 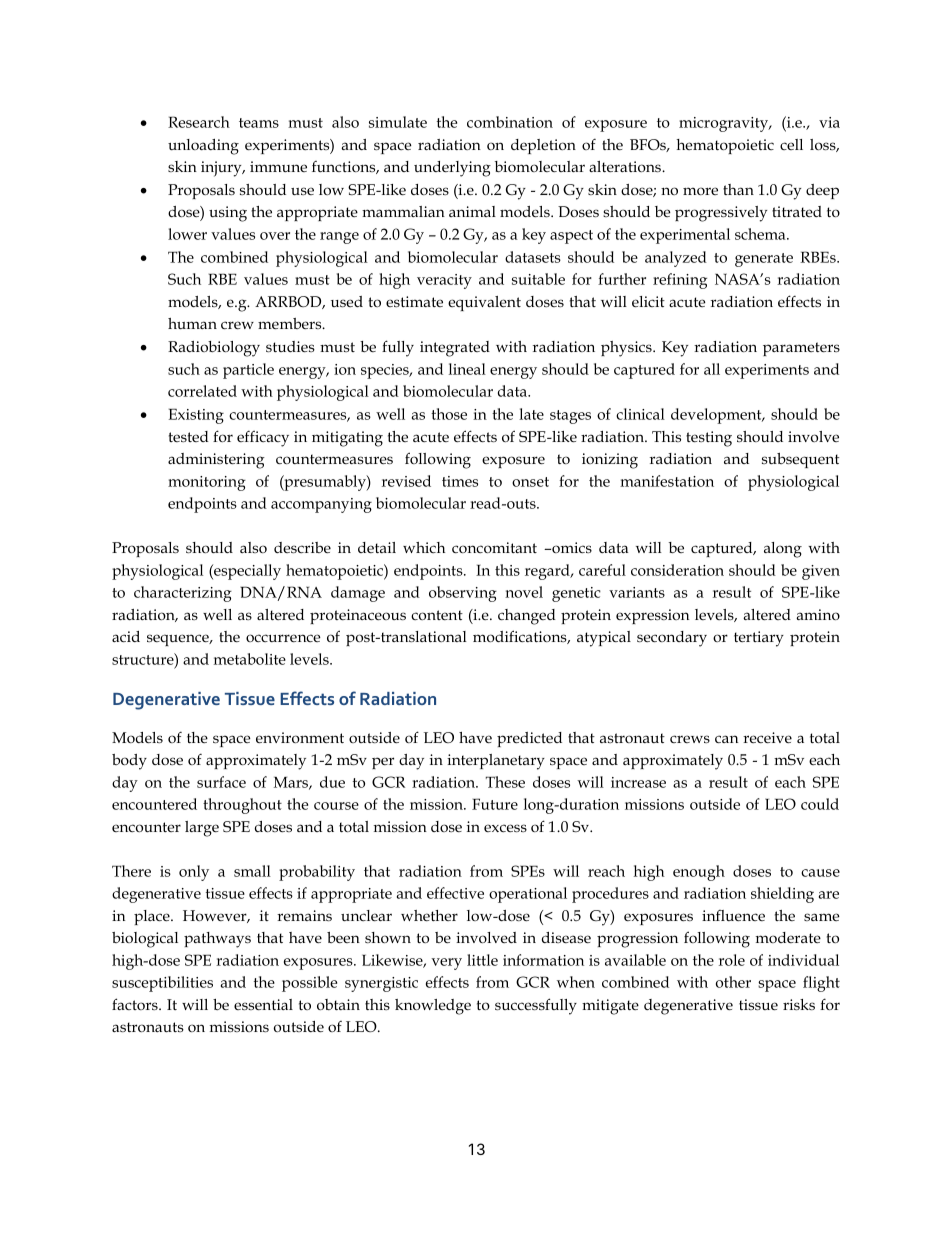 What do you see at coordinates (162, 984) in the screenshot?
I see `susceptibilities` at bounding box center [162, 984].
